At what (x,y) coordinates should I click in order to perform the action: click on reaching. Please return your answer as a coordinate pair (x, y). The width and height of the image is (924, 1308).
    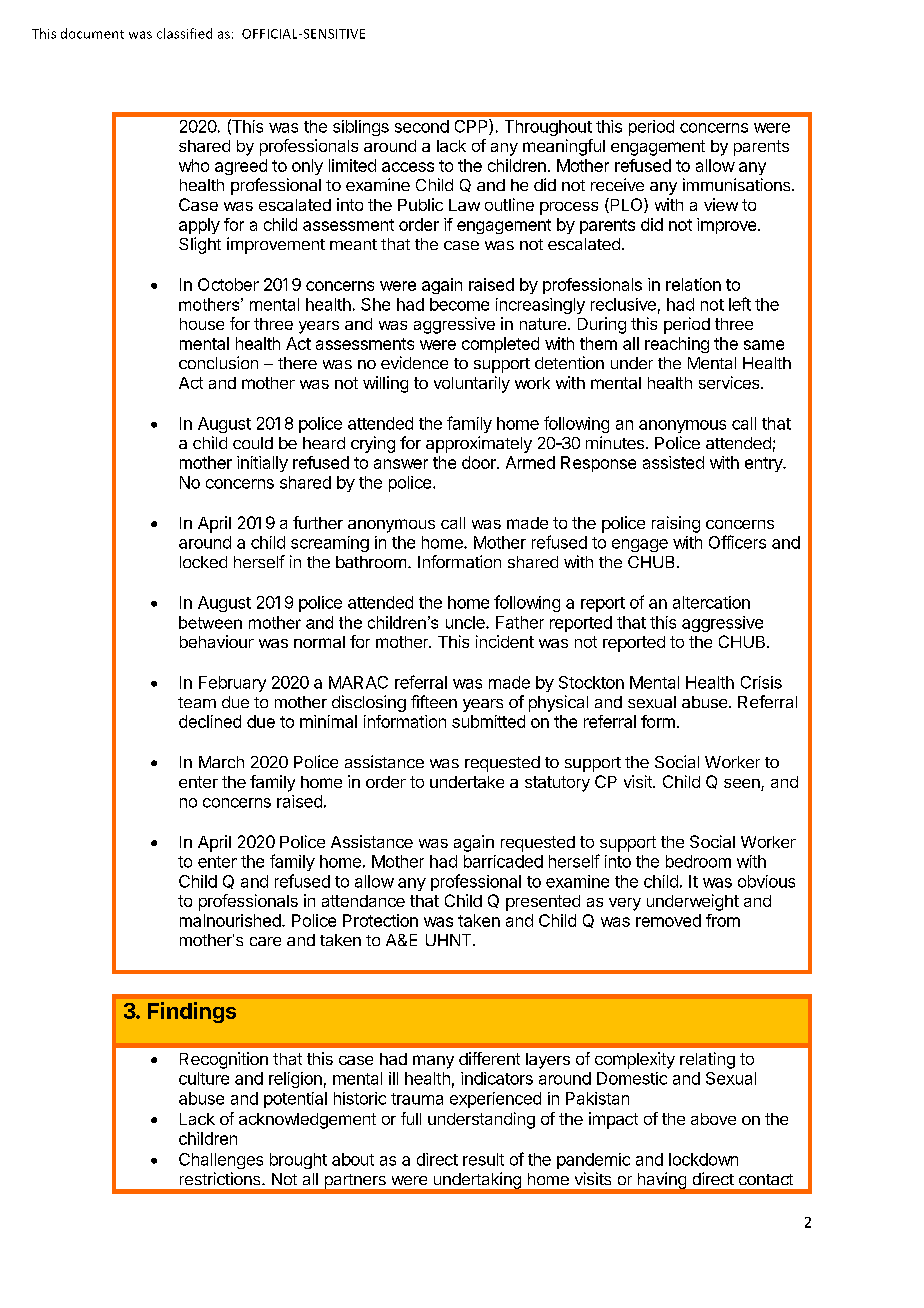
    Looking at the image, I should click on (677, 345).
